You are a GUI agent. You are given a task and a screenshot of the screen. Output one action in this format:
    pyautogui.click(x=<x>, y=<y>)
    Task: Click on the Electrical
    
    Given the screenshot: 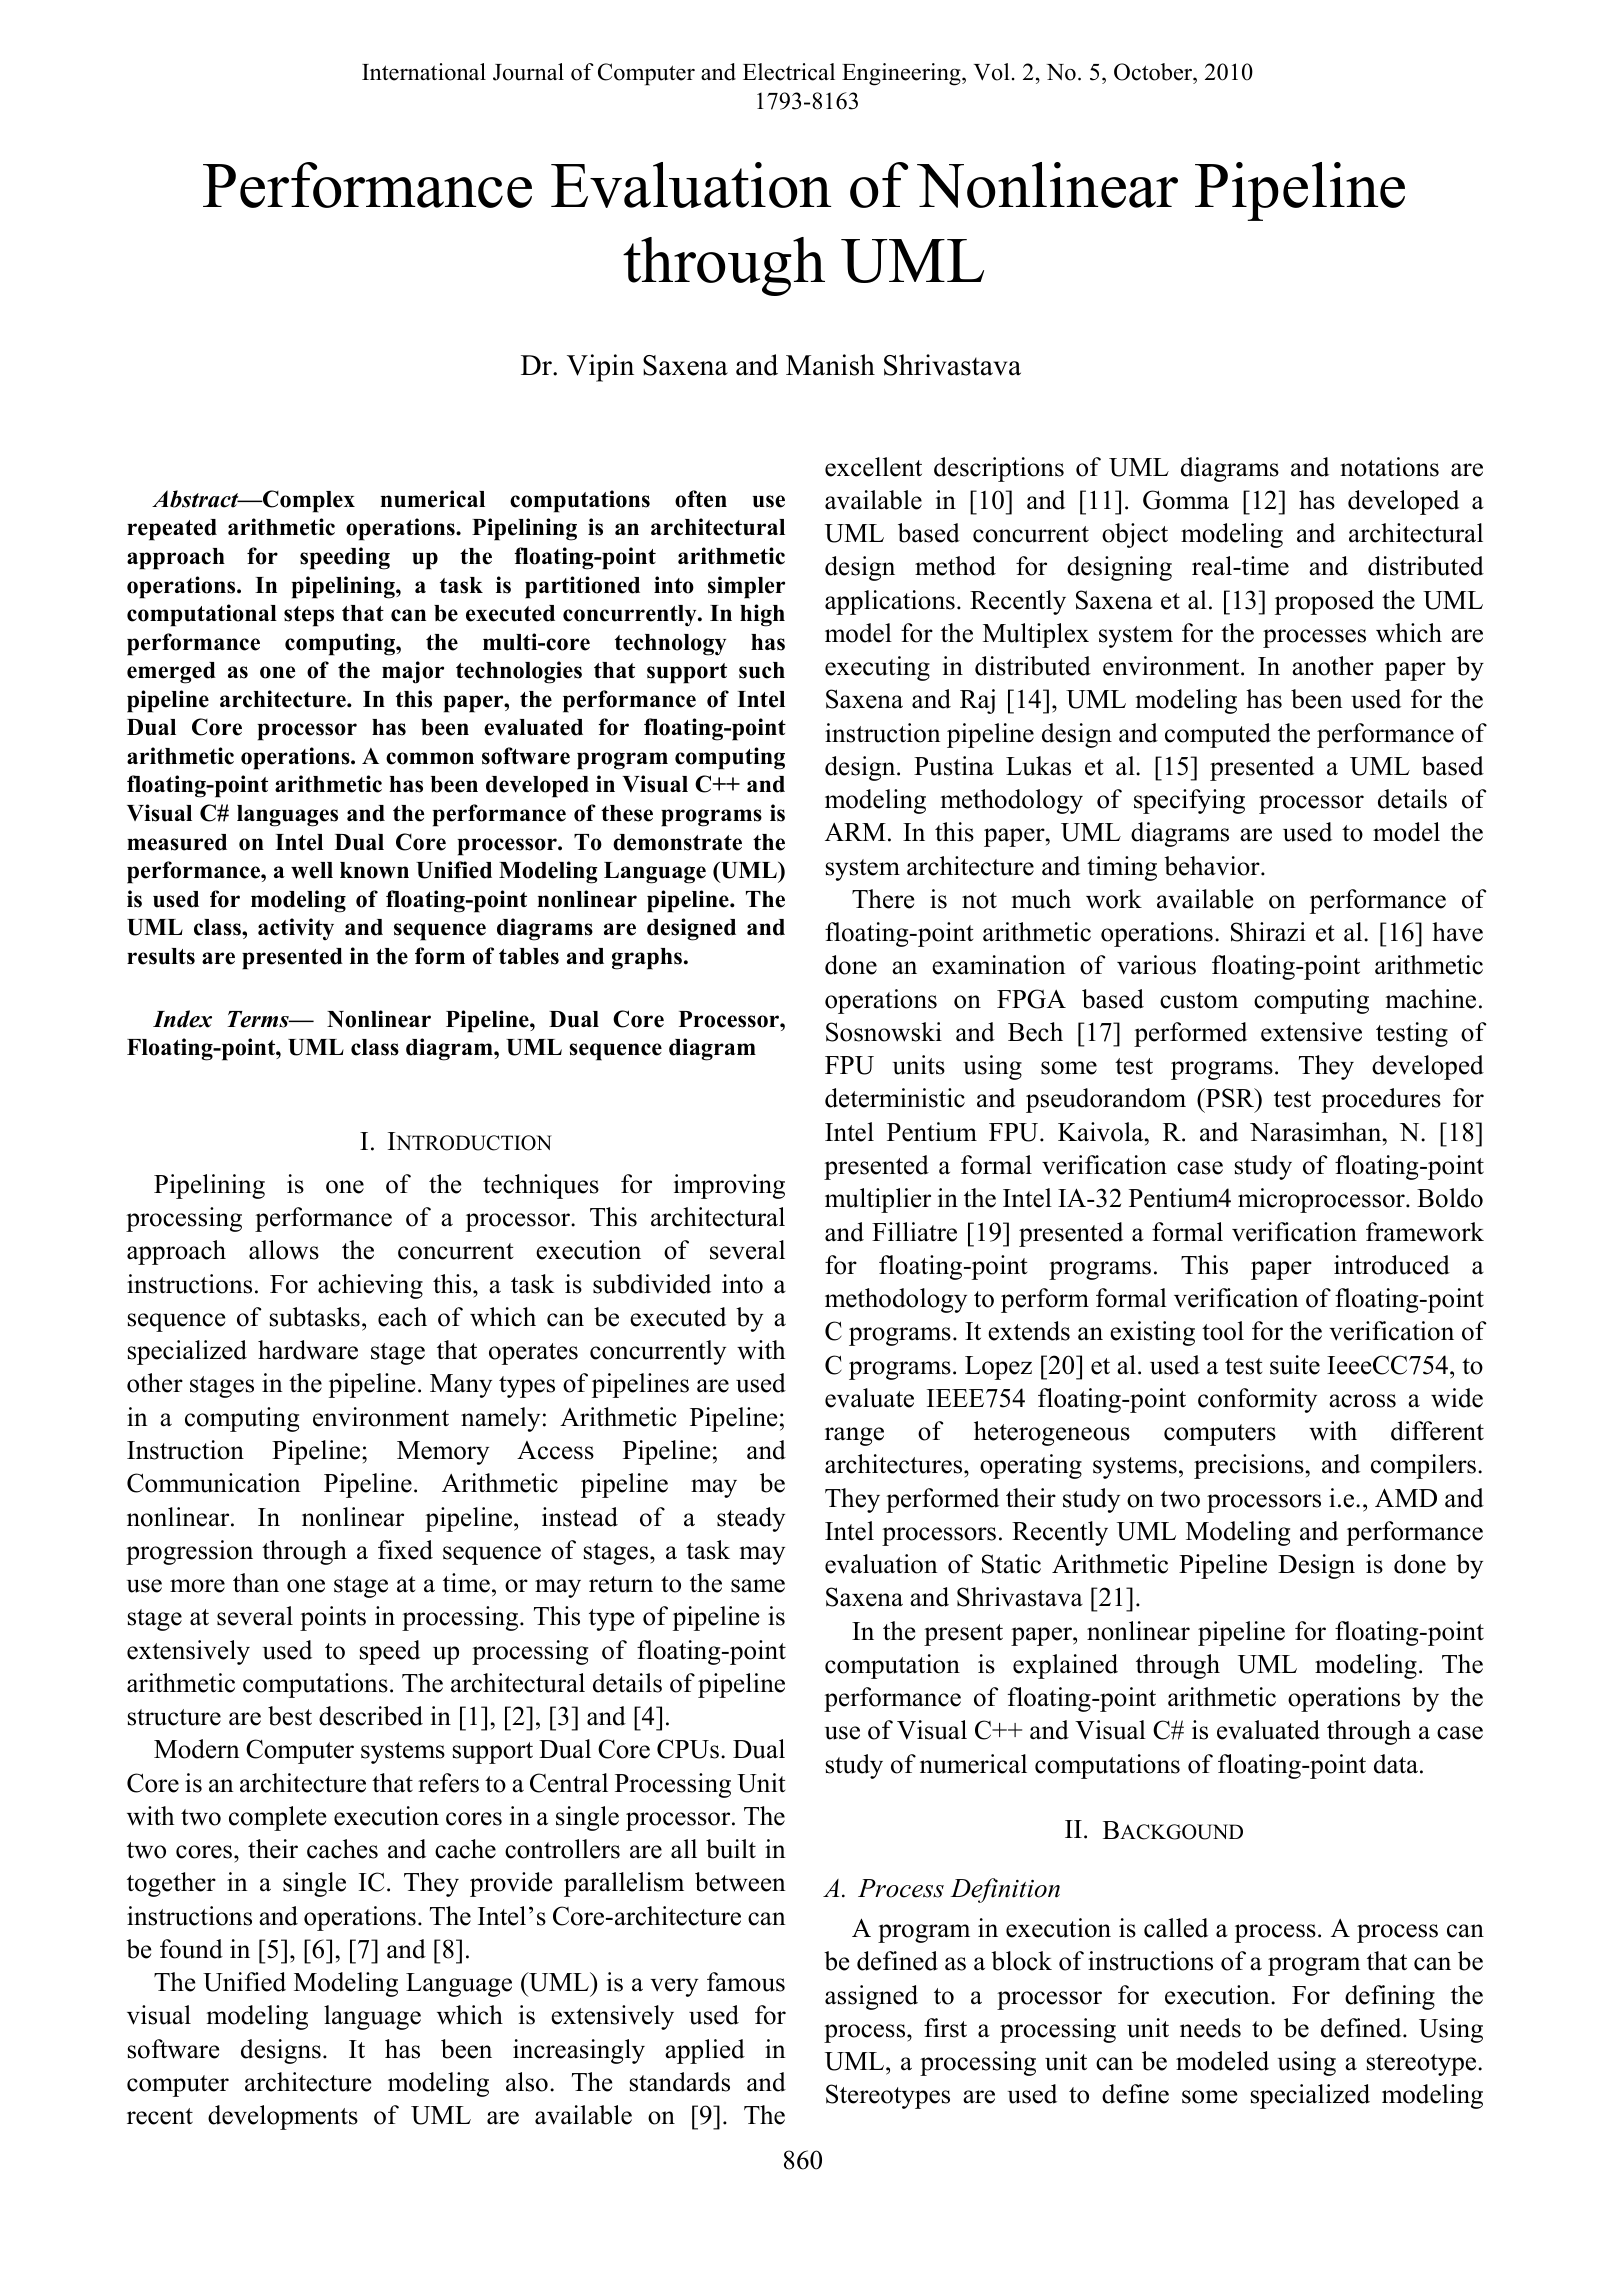 What is the action you would take?
    pyautogui.click(x=789, y=72)
